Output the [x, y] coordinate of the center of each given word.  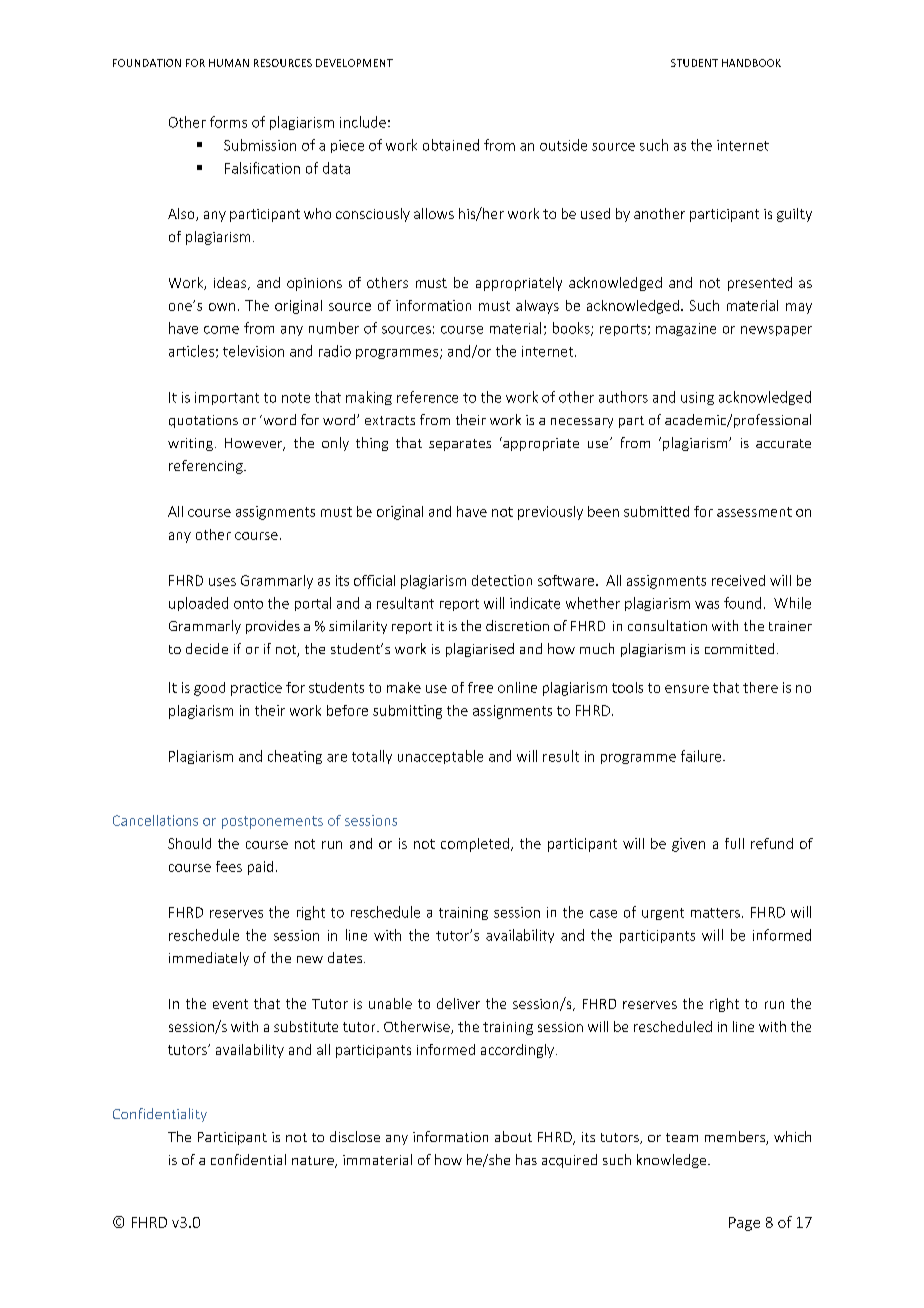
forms [228, 122]
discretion [517, 625]
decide [207, 648]
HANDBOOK [751, 63]
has [526, 1159]
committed [739, 648]
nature [314, 1162]
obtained [451, 145]
